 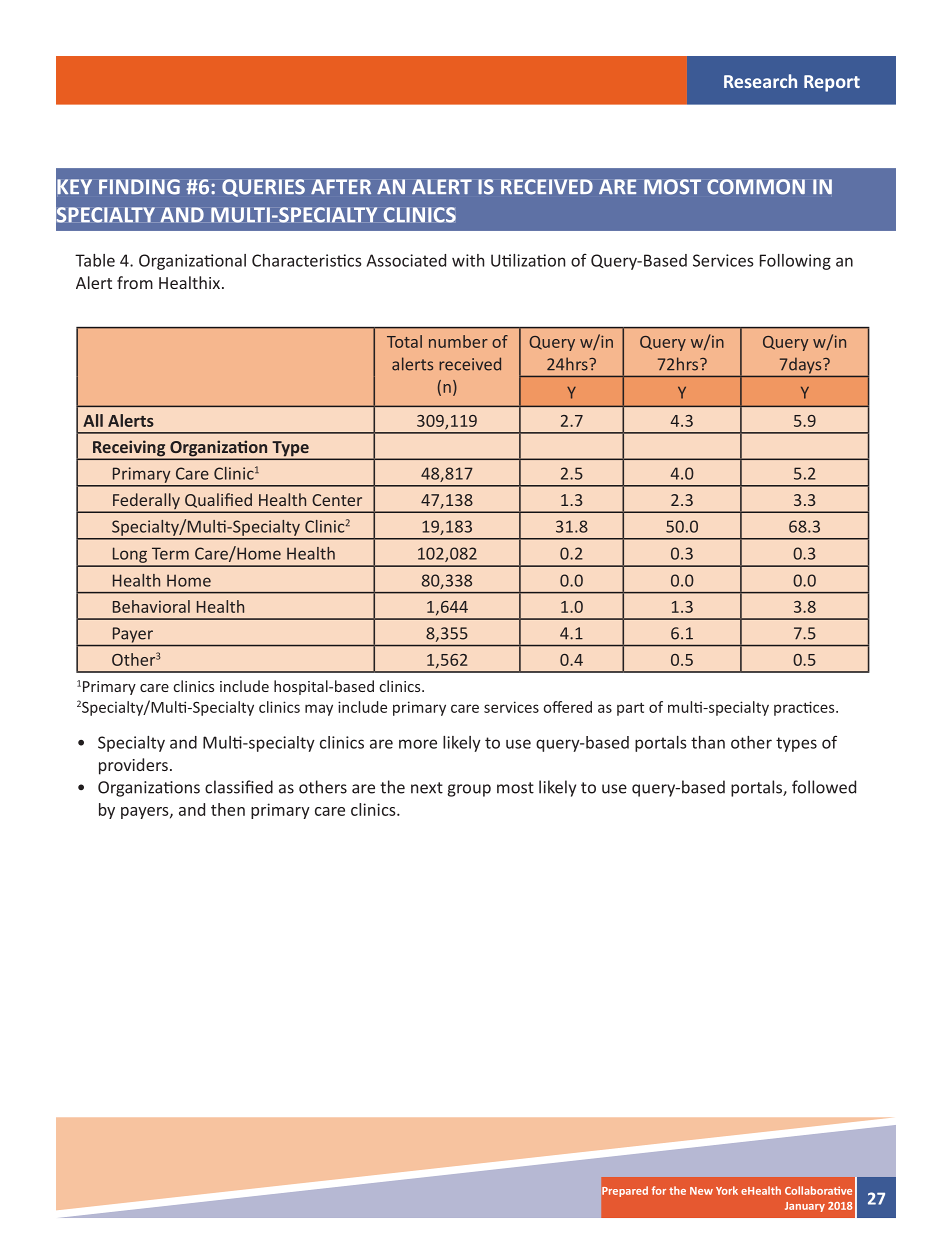 What do you see at coordinates (341, 186) in the page?
I see `AFTER` at bounding box center [341, 186].
